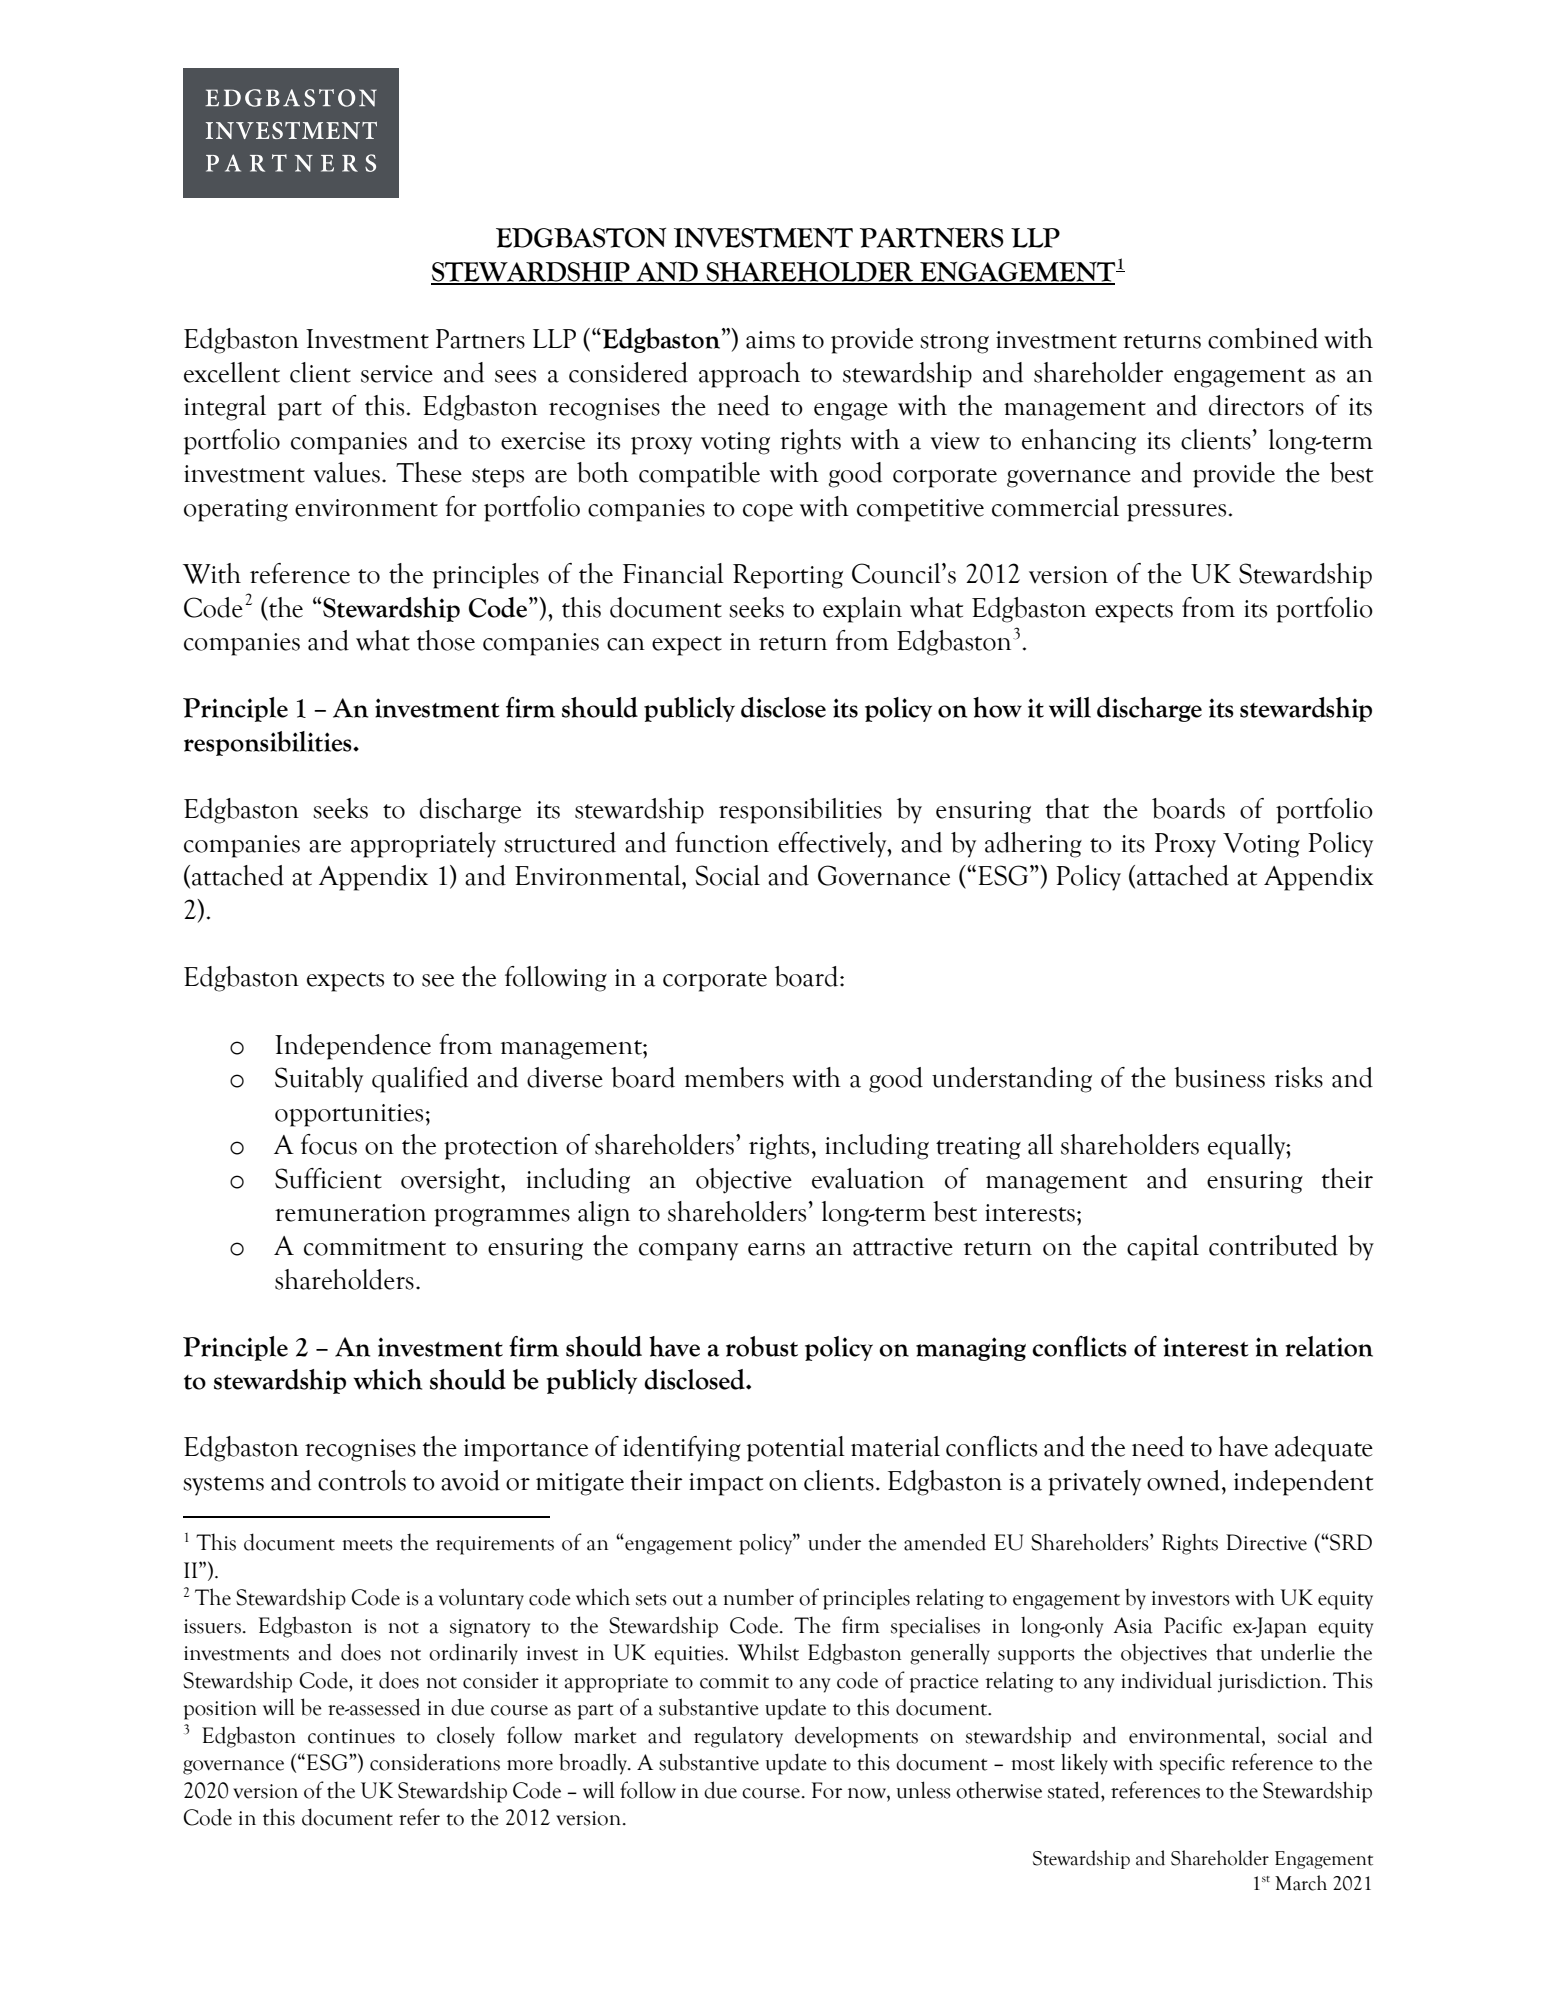 This page has width=1556, height=2014. What do you see at coordinates (1329, 1346) in the page?
I see `relation` at bounding box center [1329, 1346].
